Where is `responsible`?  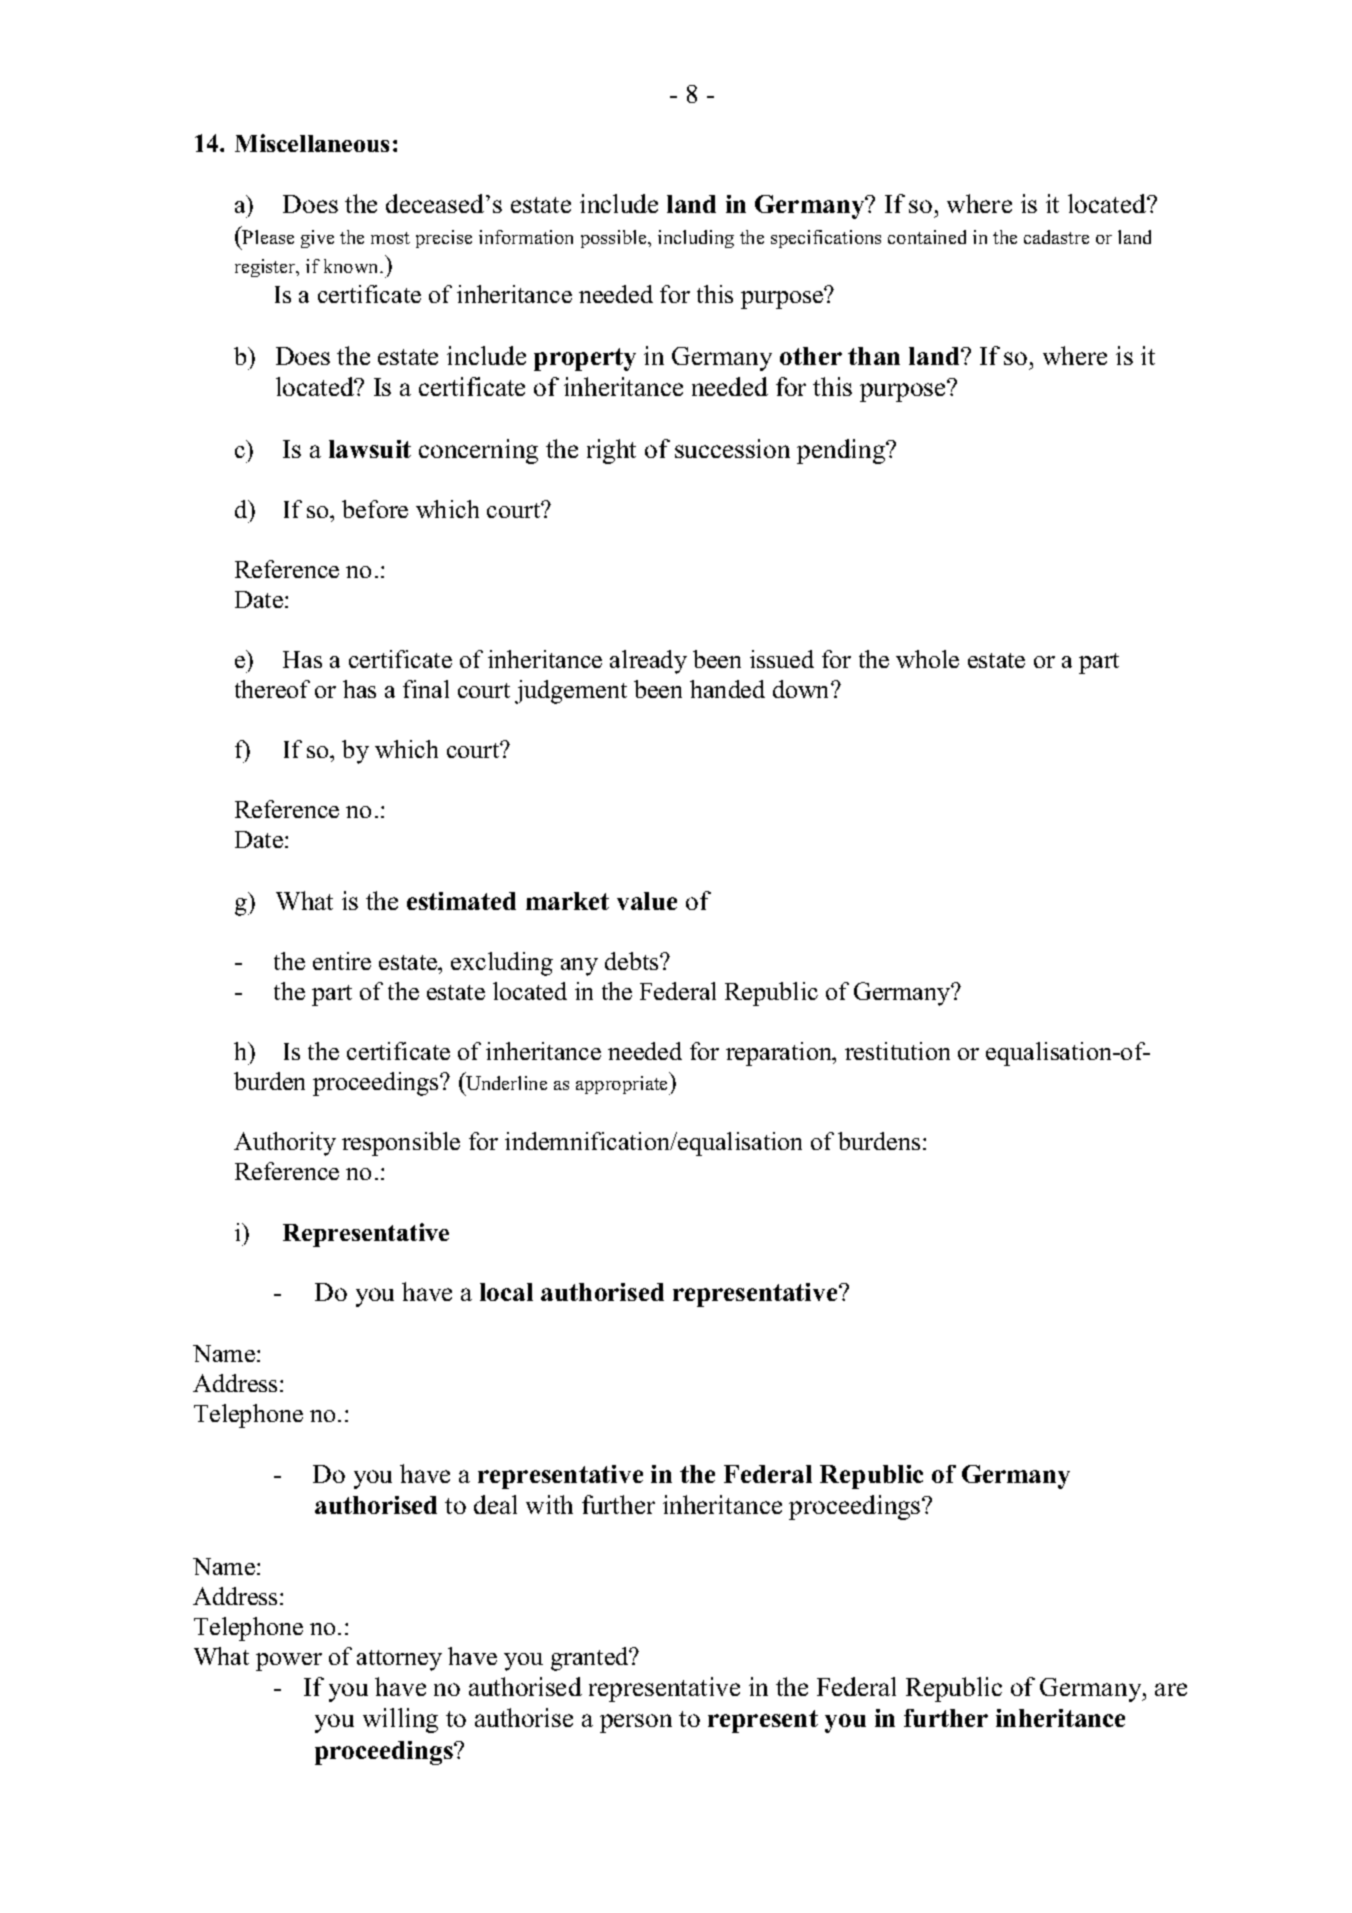
responsible is located at coordinates (401, 1144).
